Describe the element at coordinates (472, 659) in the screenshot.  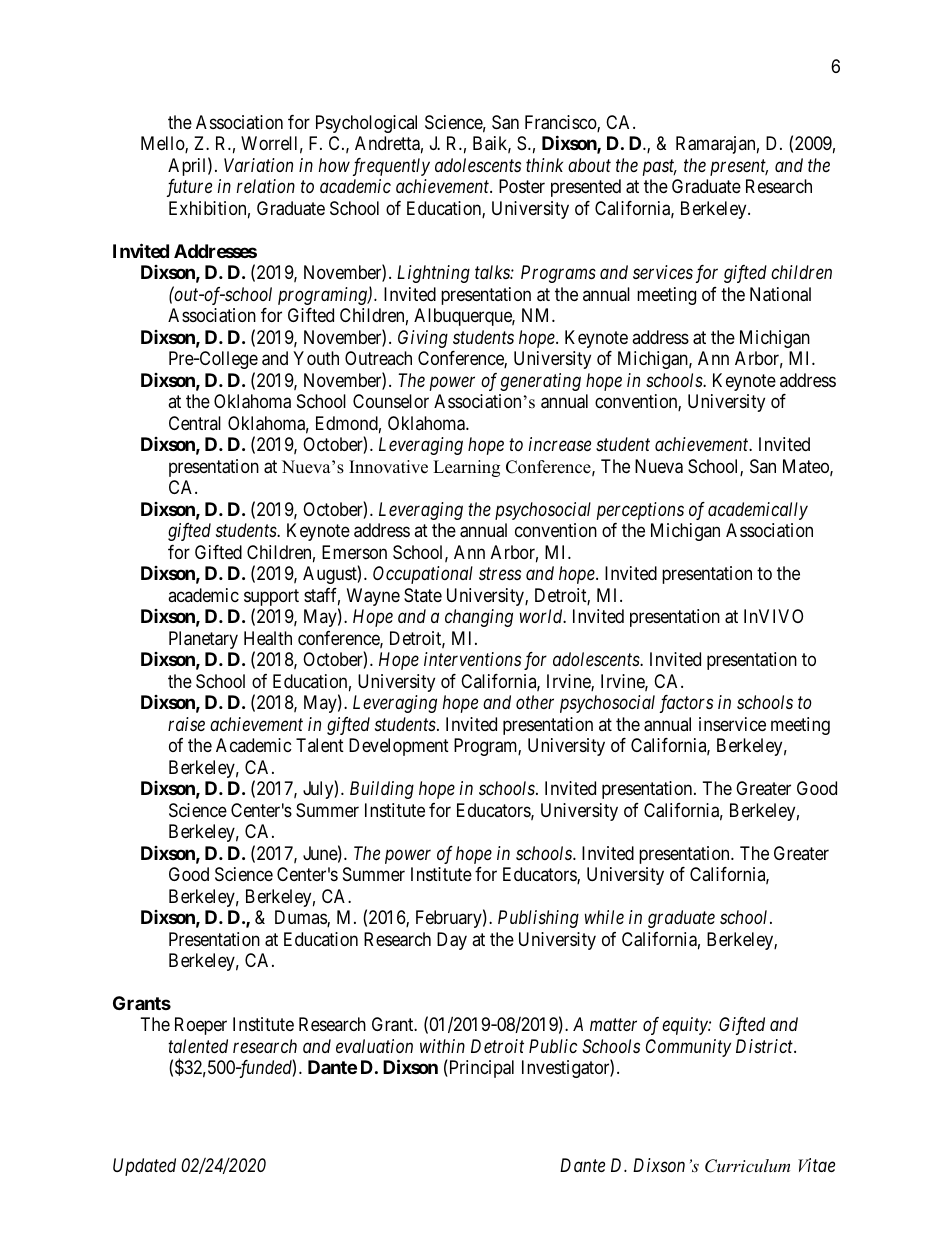
I see `interventions` at that location.
